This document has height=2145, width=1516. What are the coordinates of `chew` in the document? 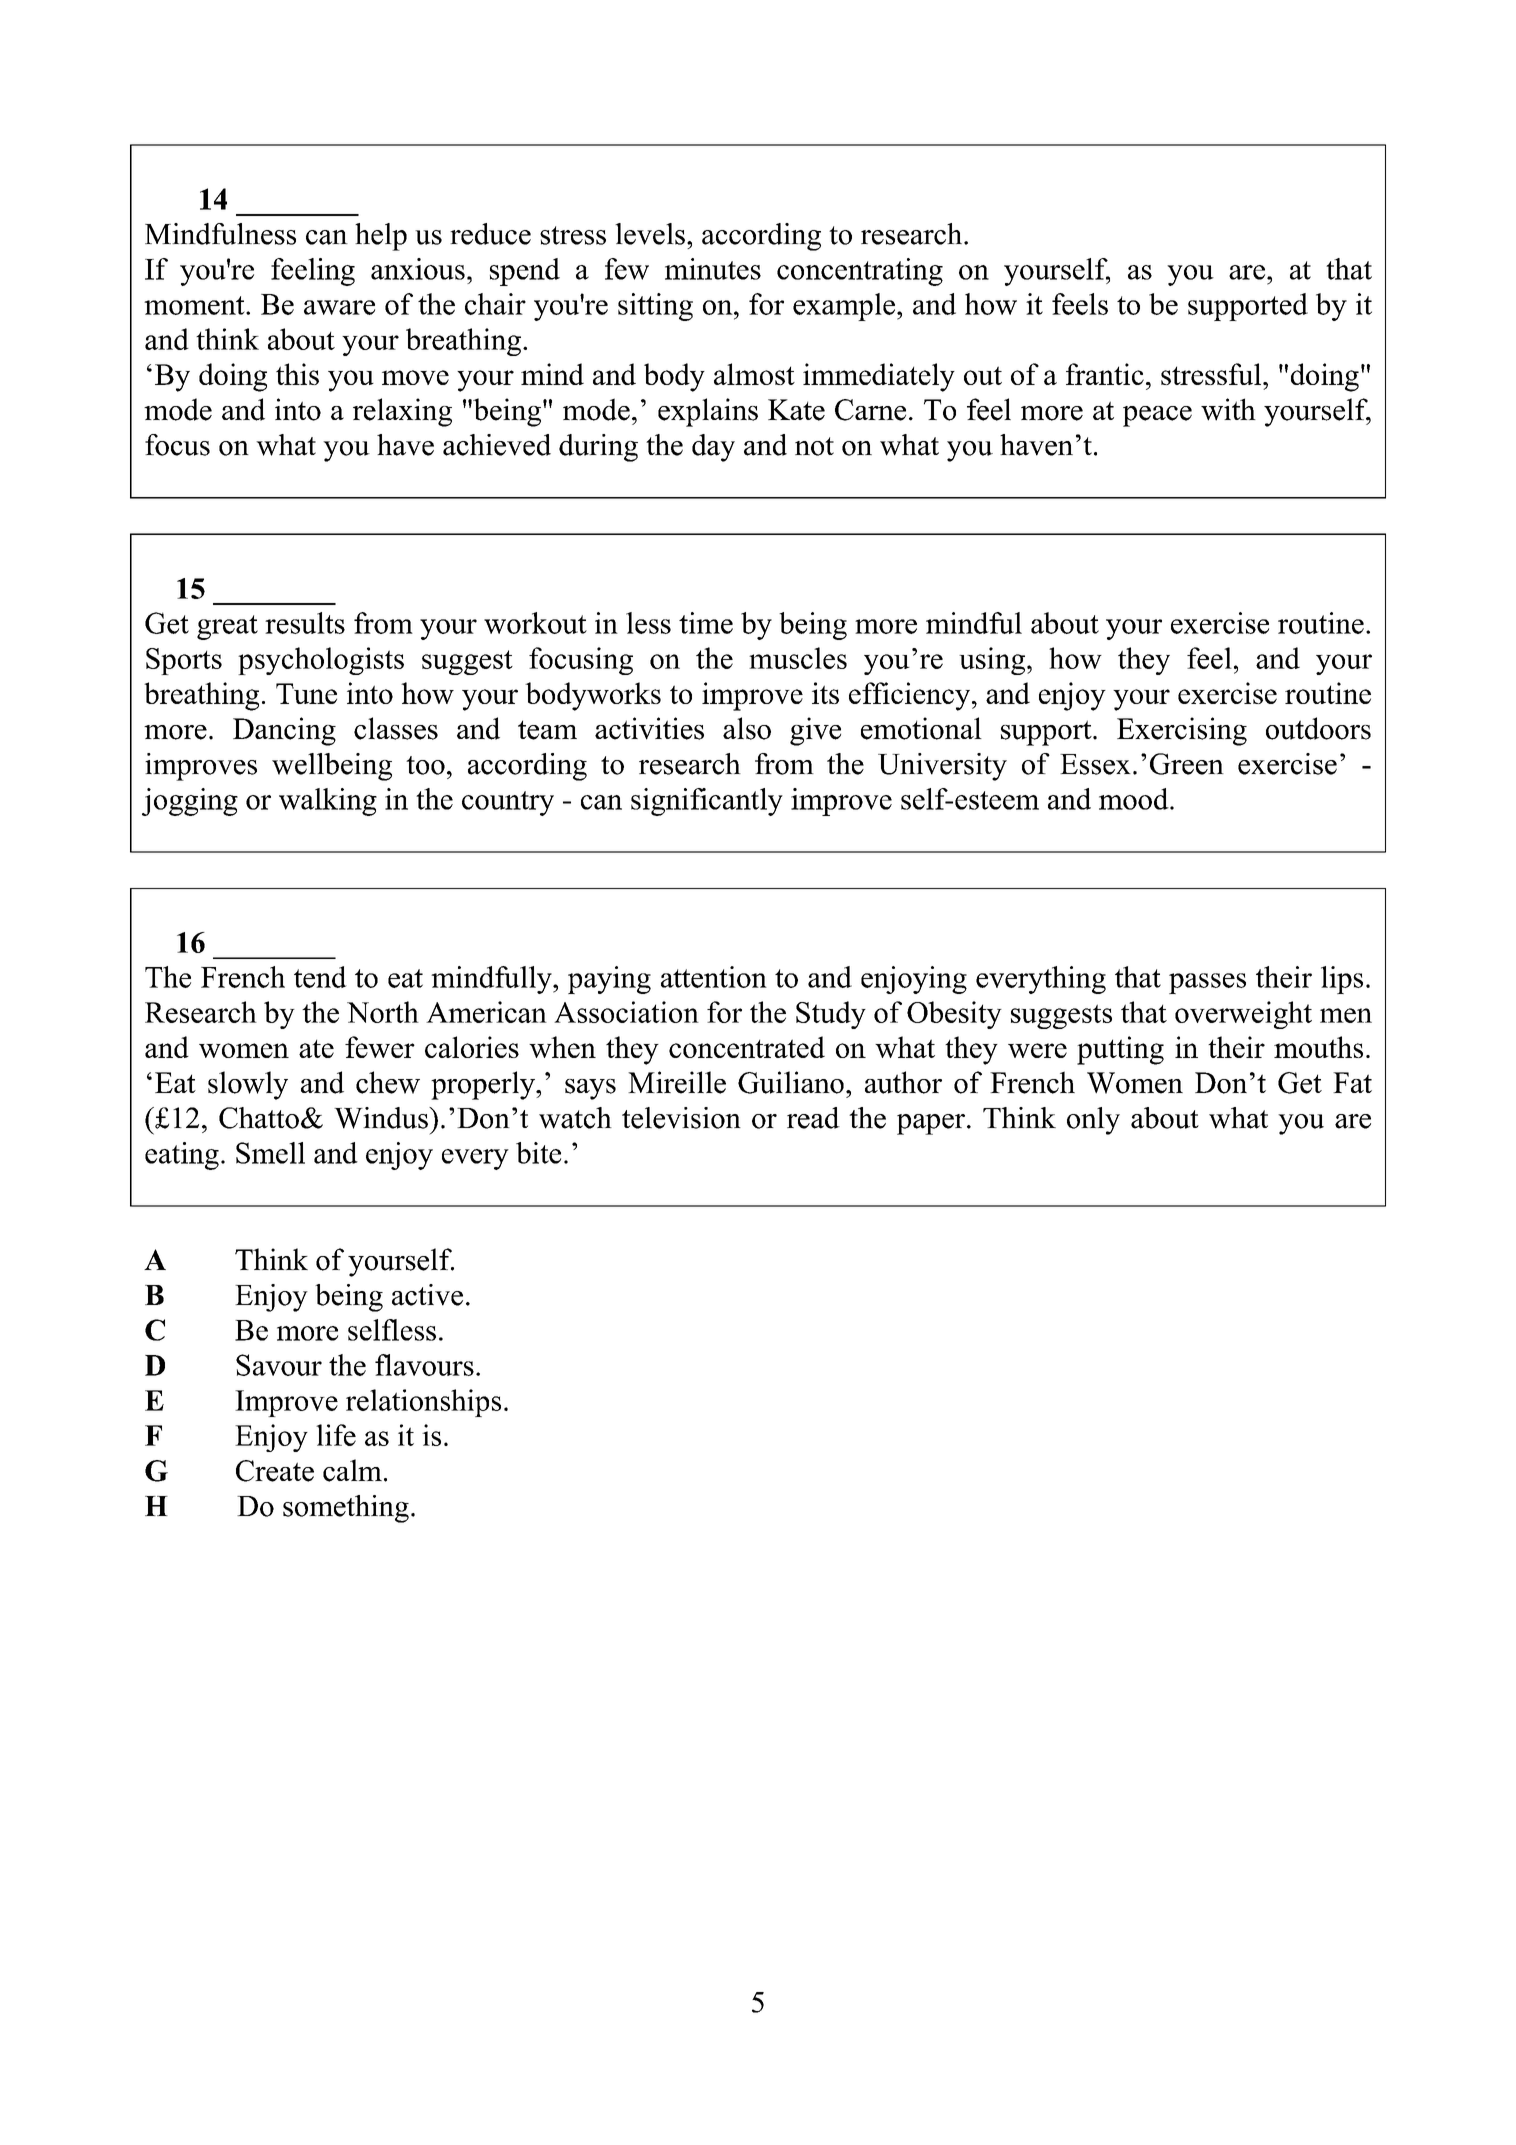 It's located at (388, 1082).
